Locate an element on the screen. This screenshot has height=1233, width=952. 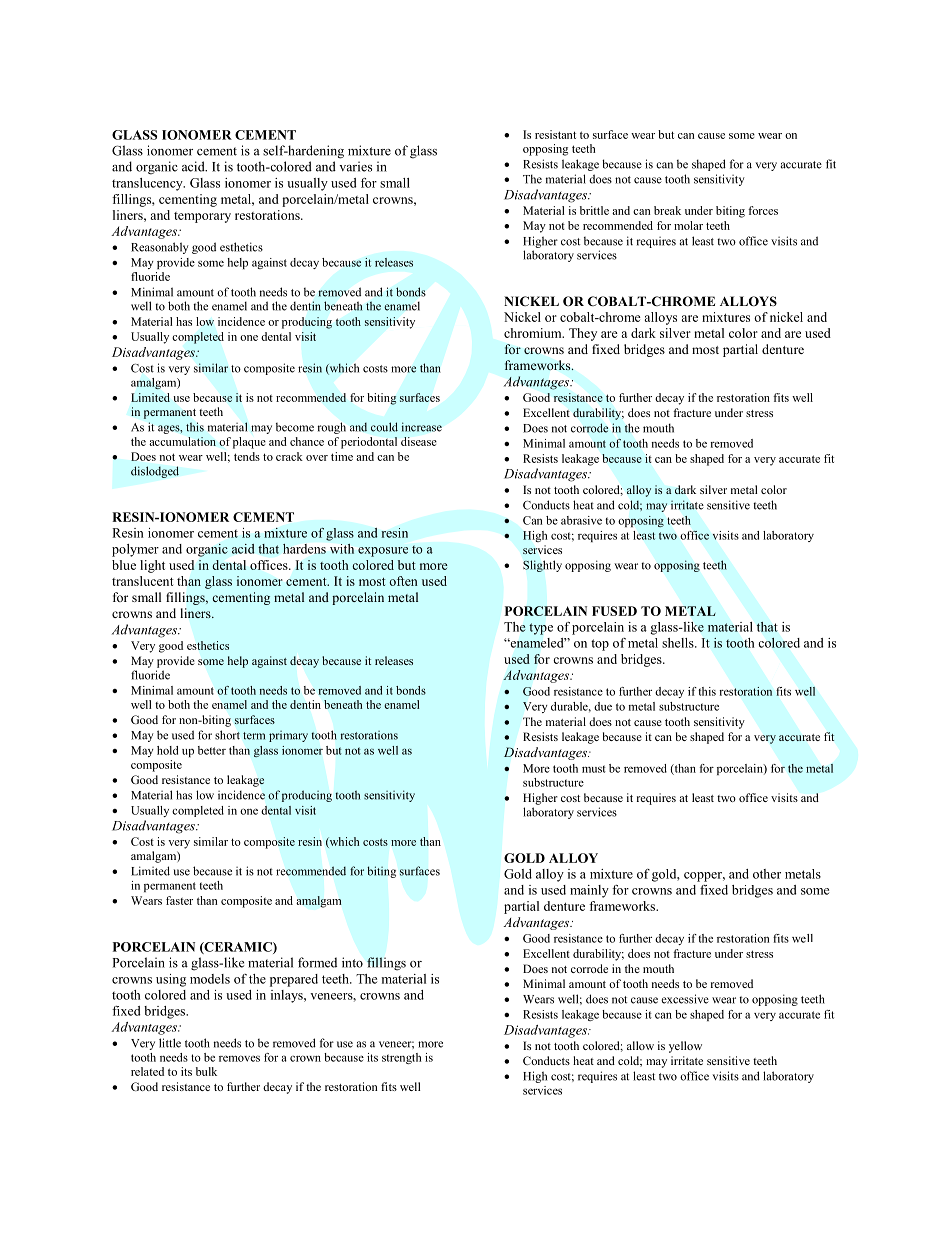
They is located at coordinates (583, 334).
